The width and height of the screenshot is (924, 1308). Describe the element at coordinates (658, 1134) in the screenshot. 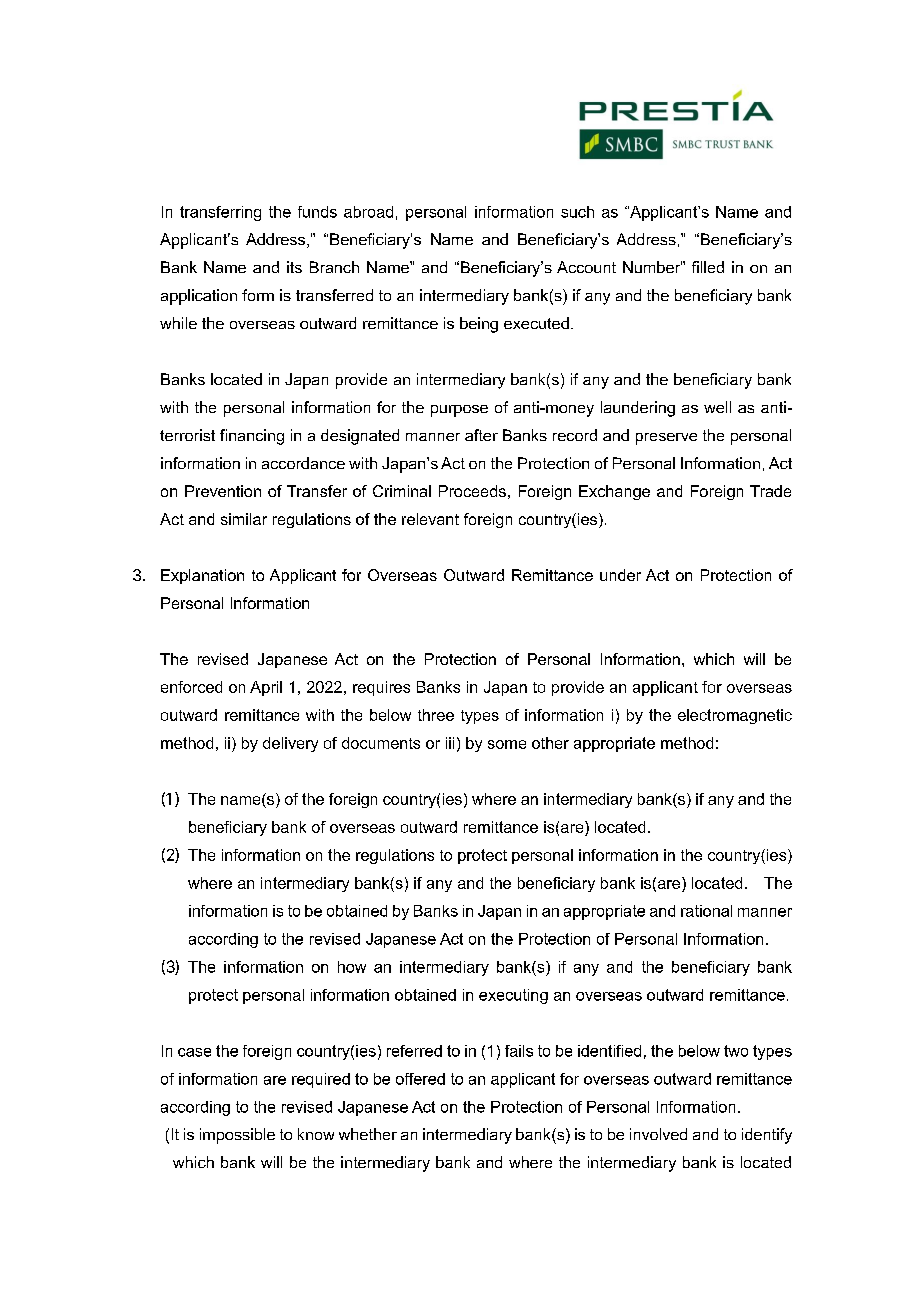

I see `involved` at that location.
